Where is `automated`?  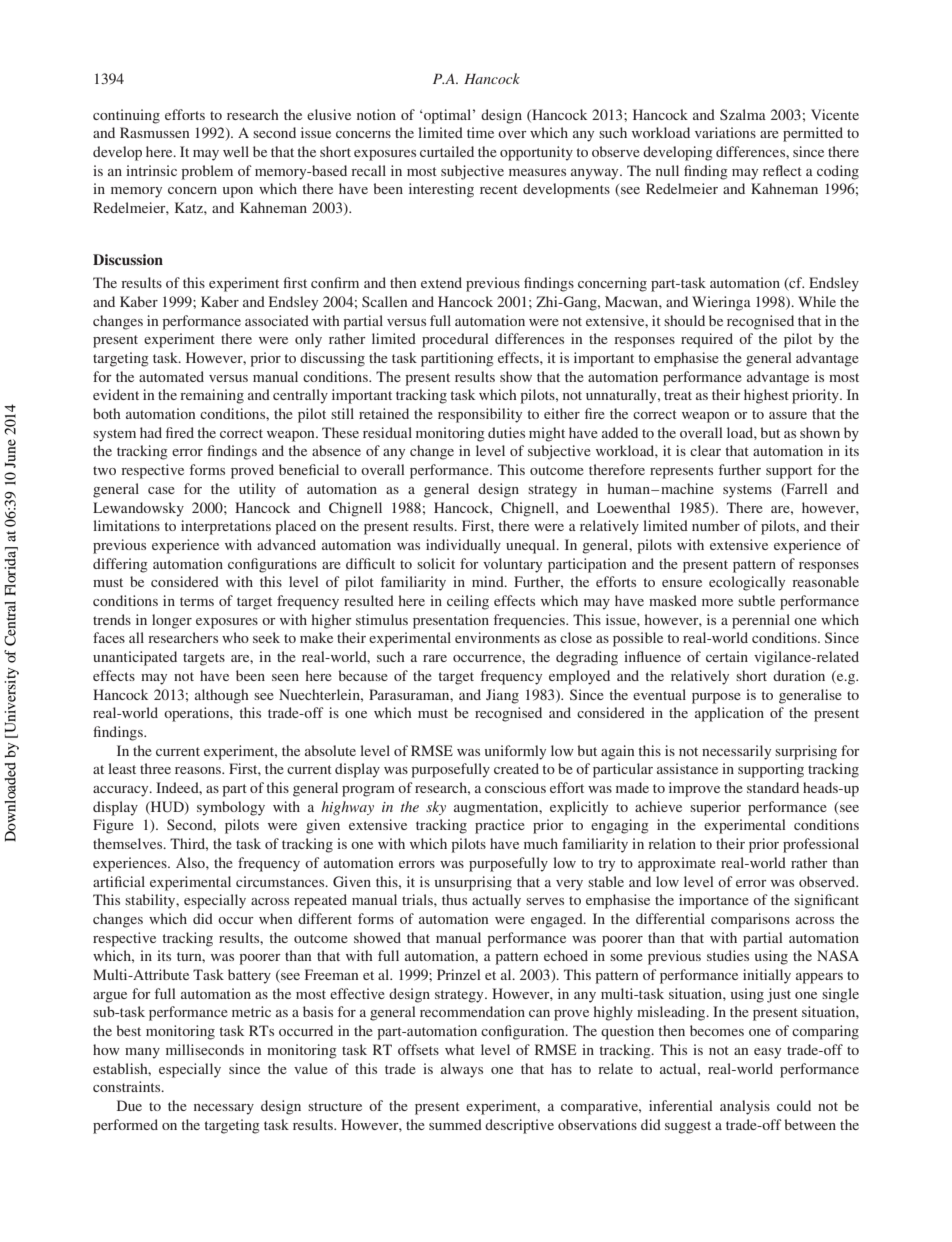
automated is located at coordinates (171, 376).
